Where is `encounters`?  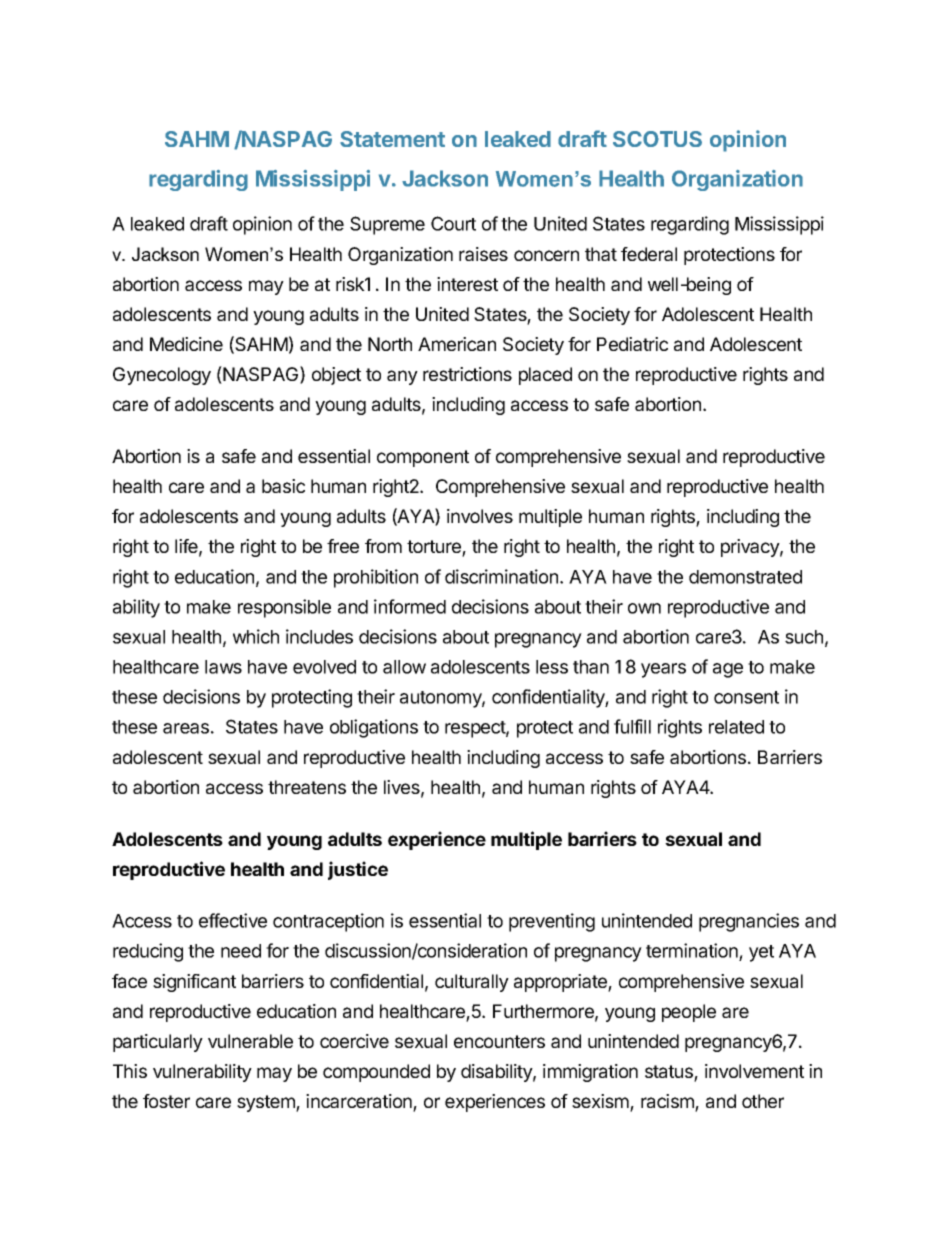
encounters is located at coordinates (499, 1041).
